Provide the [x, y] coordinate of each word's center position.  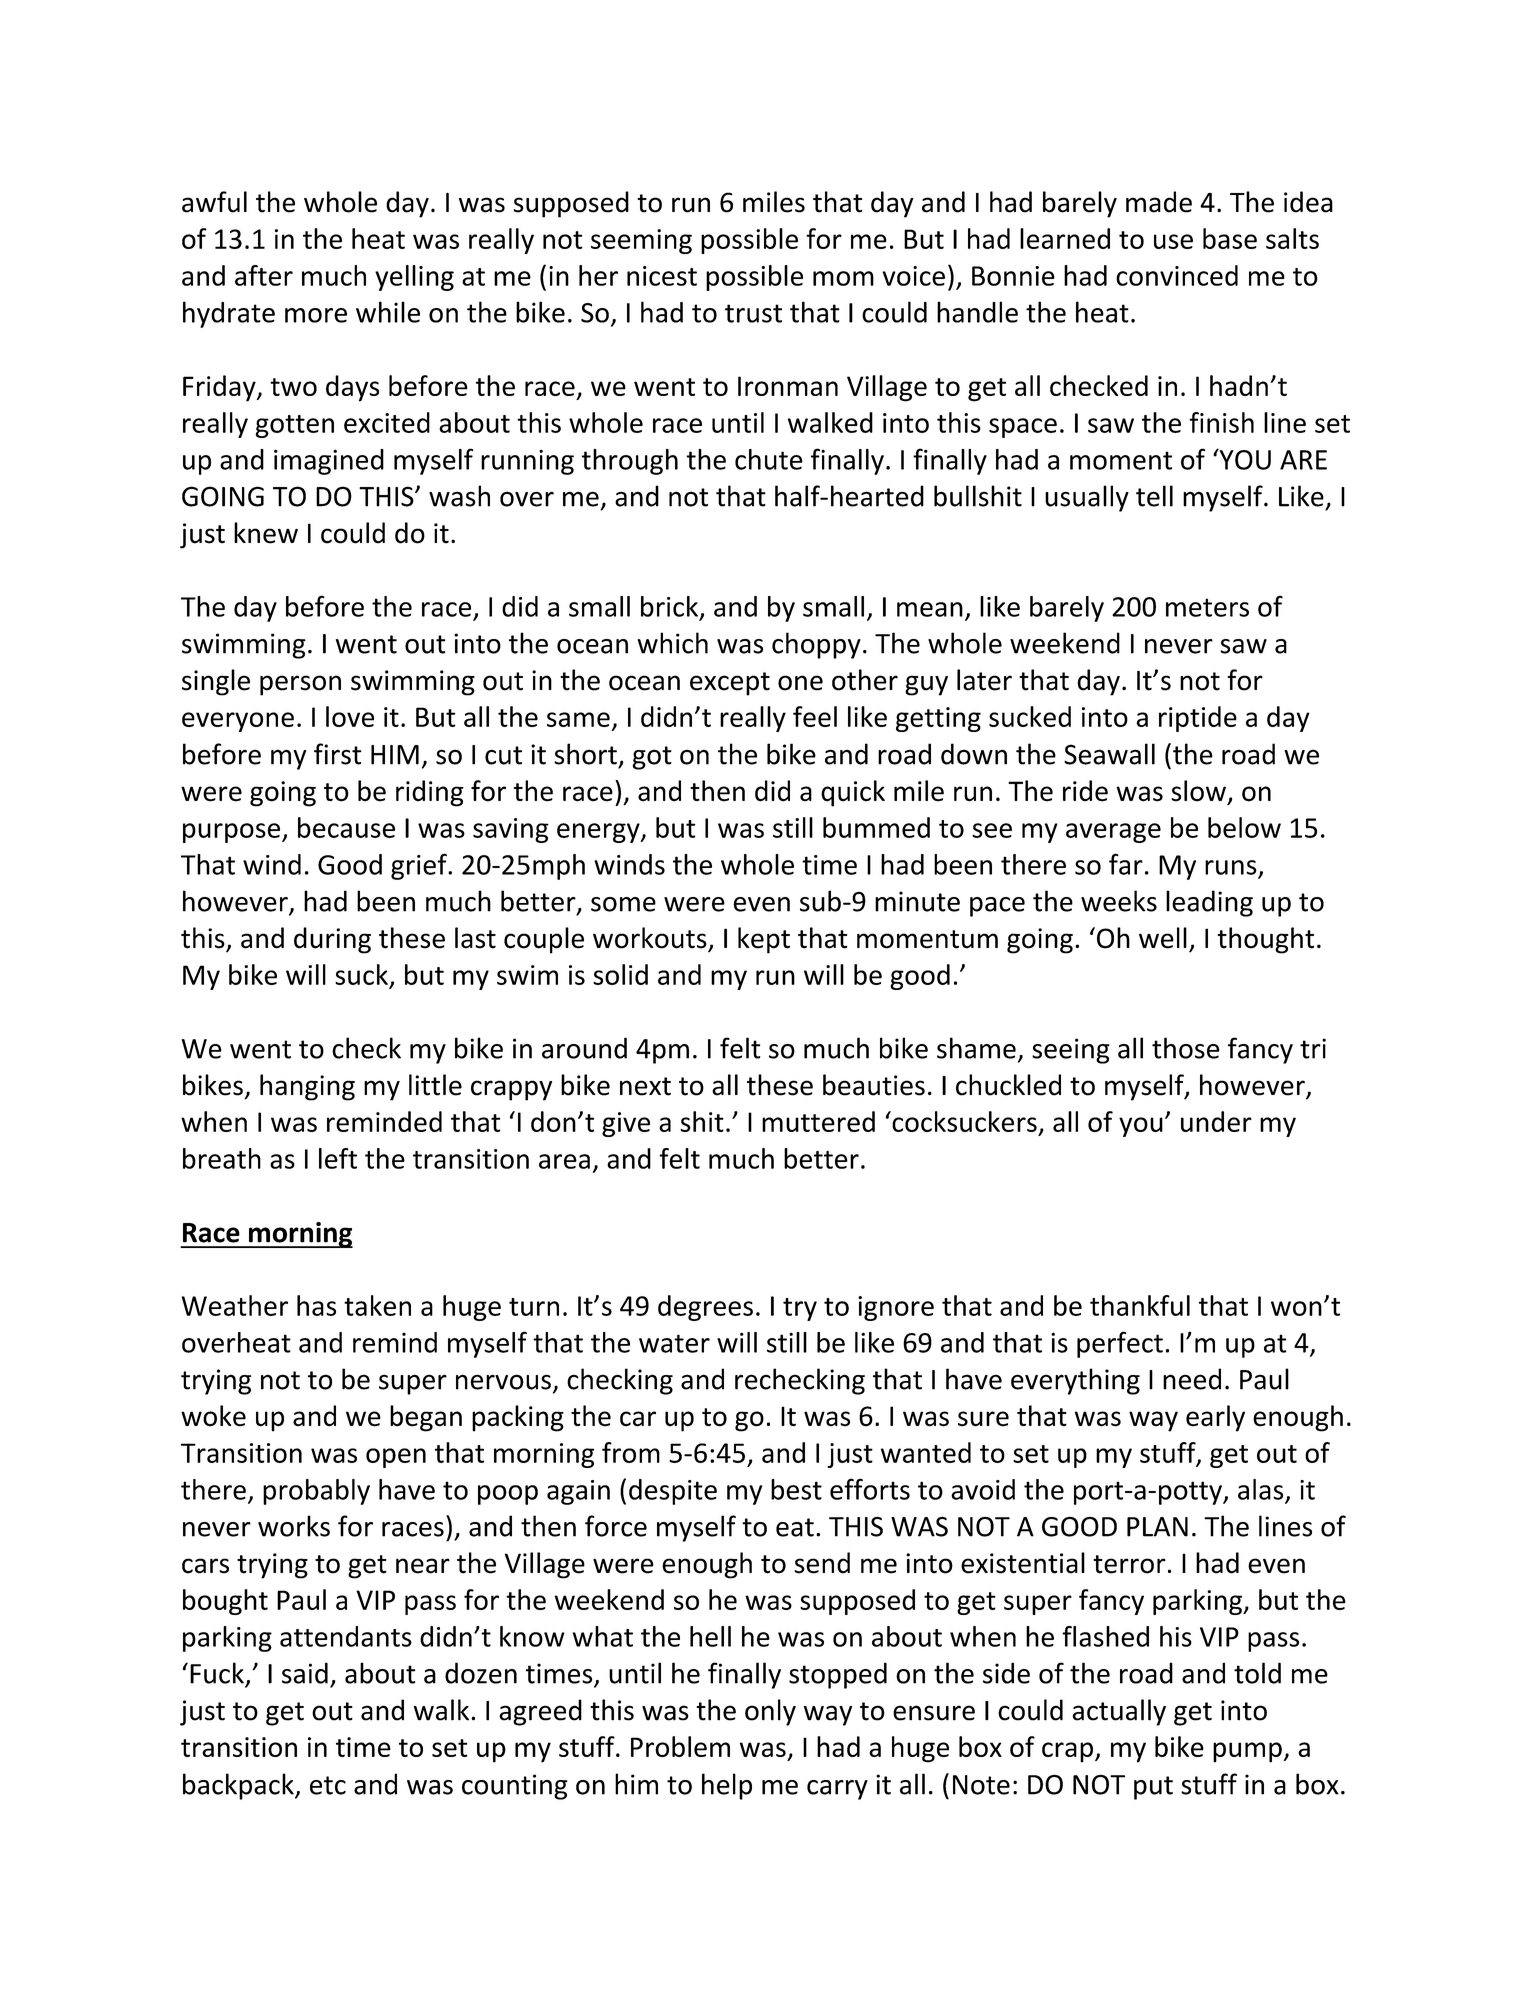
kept [764, 940]
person [300, 685]
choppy [816, 645]
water [674, 1343]
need [1192, 1379]
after [264, 275]
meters [1207, 607]
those [1186, 1048]
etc [328, 1785]
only [770, 1712]
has [316, 1305]
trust [753, 313]
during [332, 940]
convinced [1177, 275]
